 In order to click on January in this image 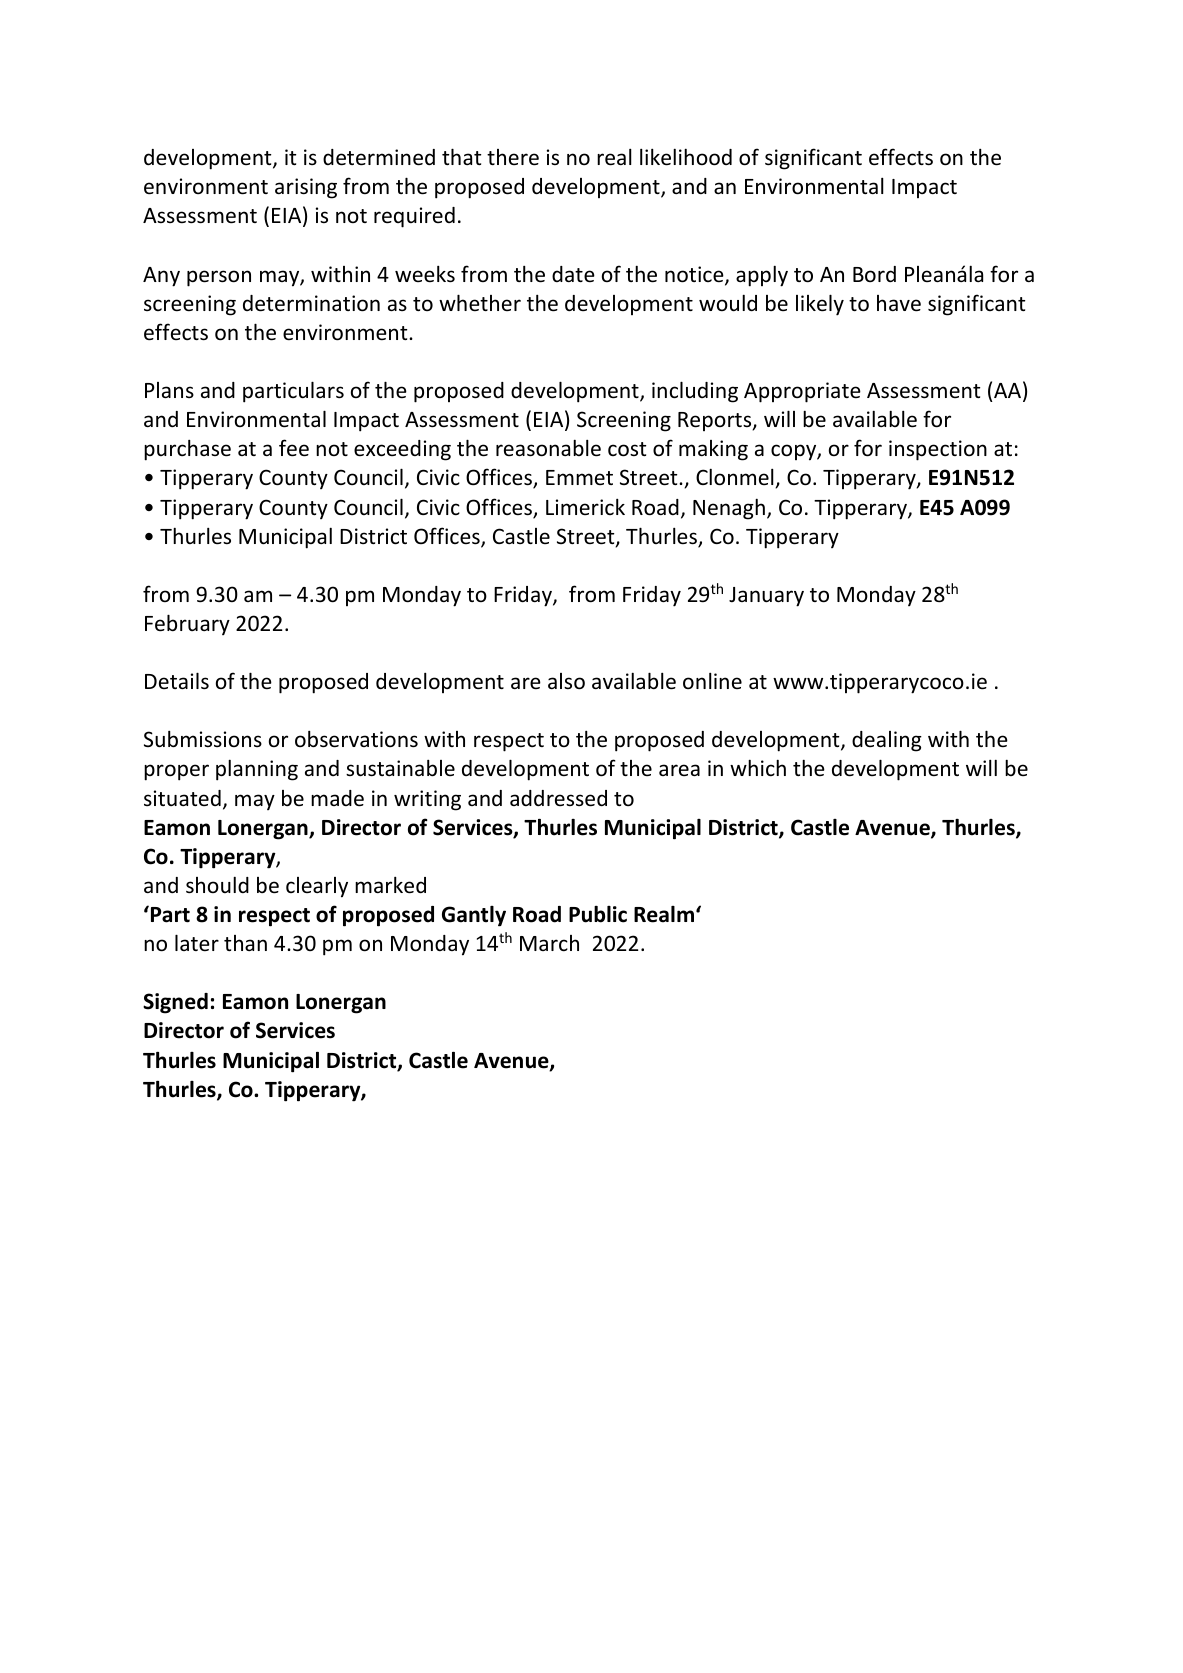, I will do `click(766, 597)`.
